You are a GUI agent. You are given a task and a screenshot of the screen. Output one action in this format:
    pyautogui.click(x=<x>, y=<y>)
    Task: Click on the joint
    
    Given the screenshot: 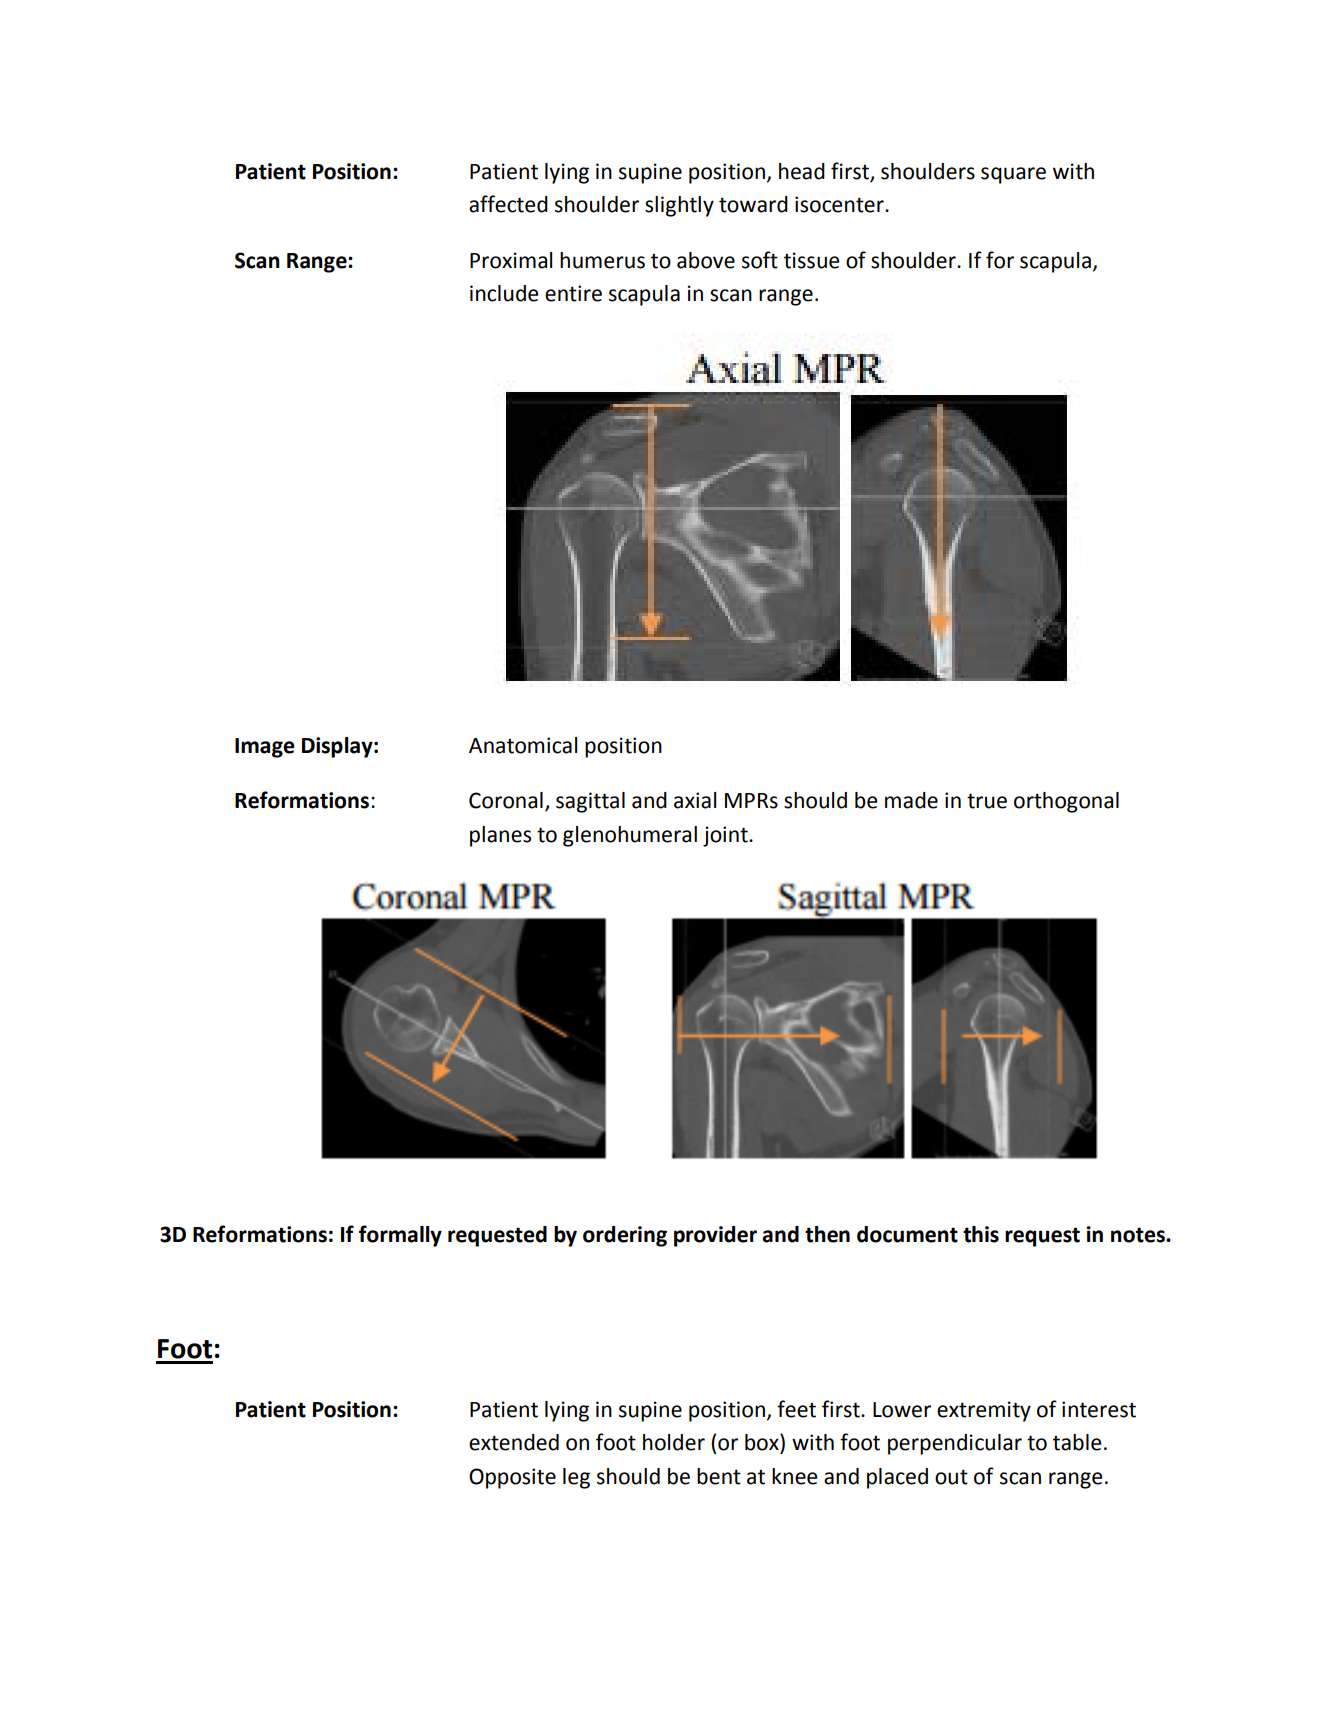 What is the action you would take?
    pyautogui.click(x=726, y=836)
